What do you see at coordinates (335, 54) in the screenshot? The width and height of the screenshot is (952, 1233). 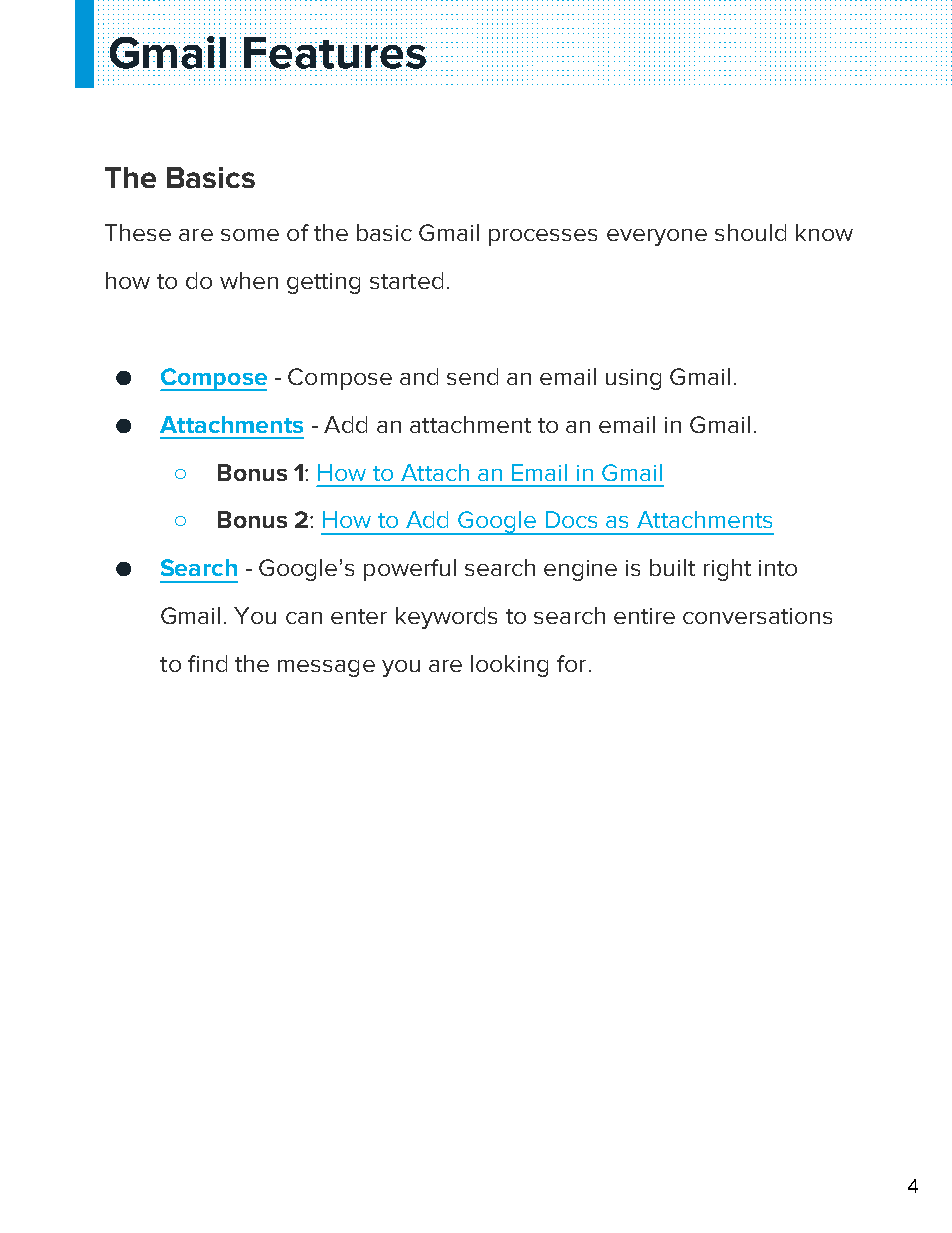 I see `Features` at bounding box center [335, 54].
